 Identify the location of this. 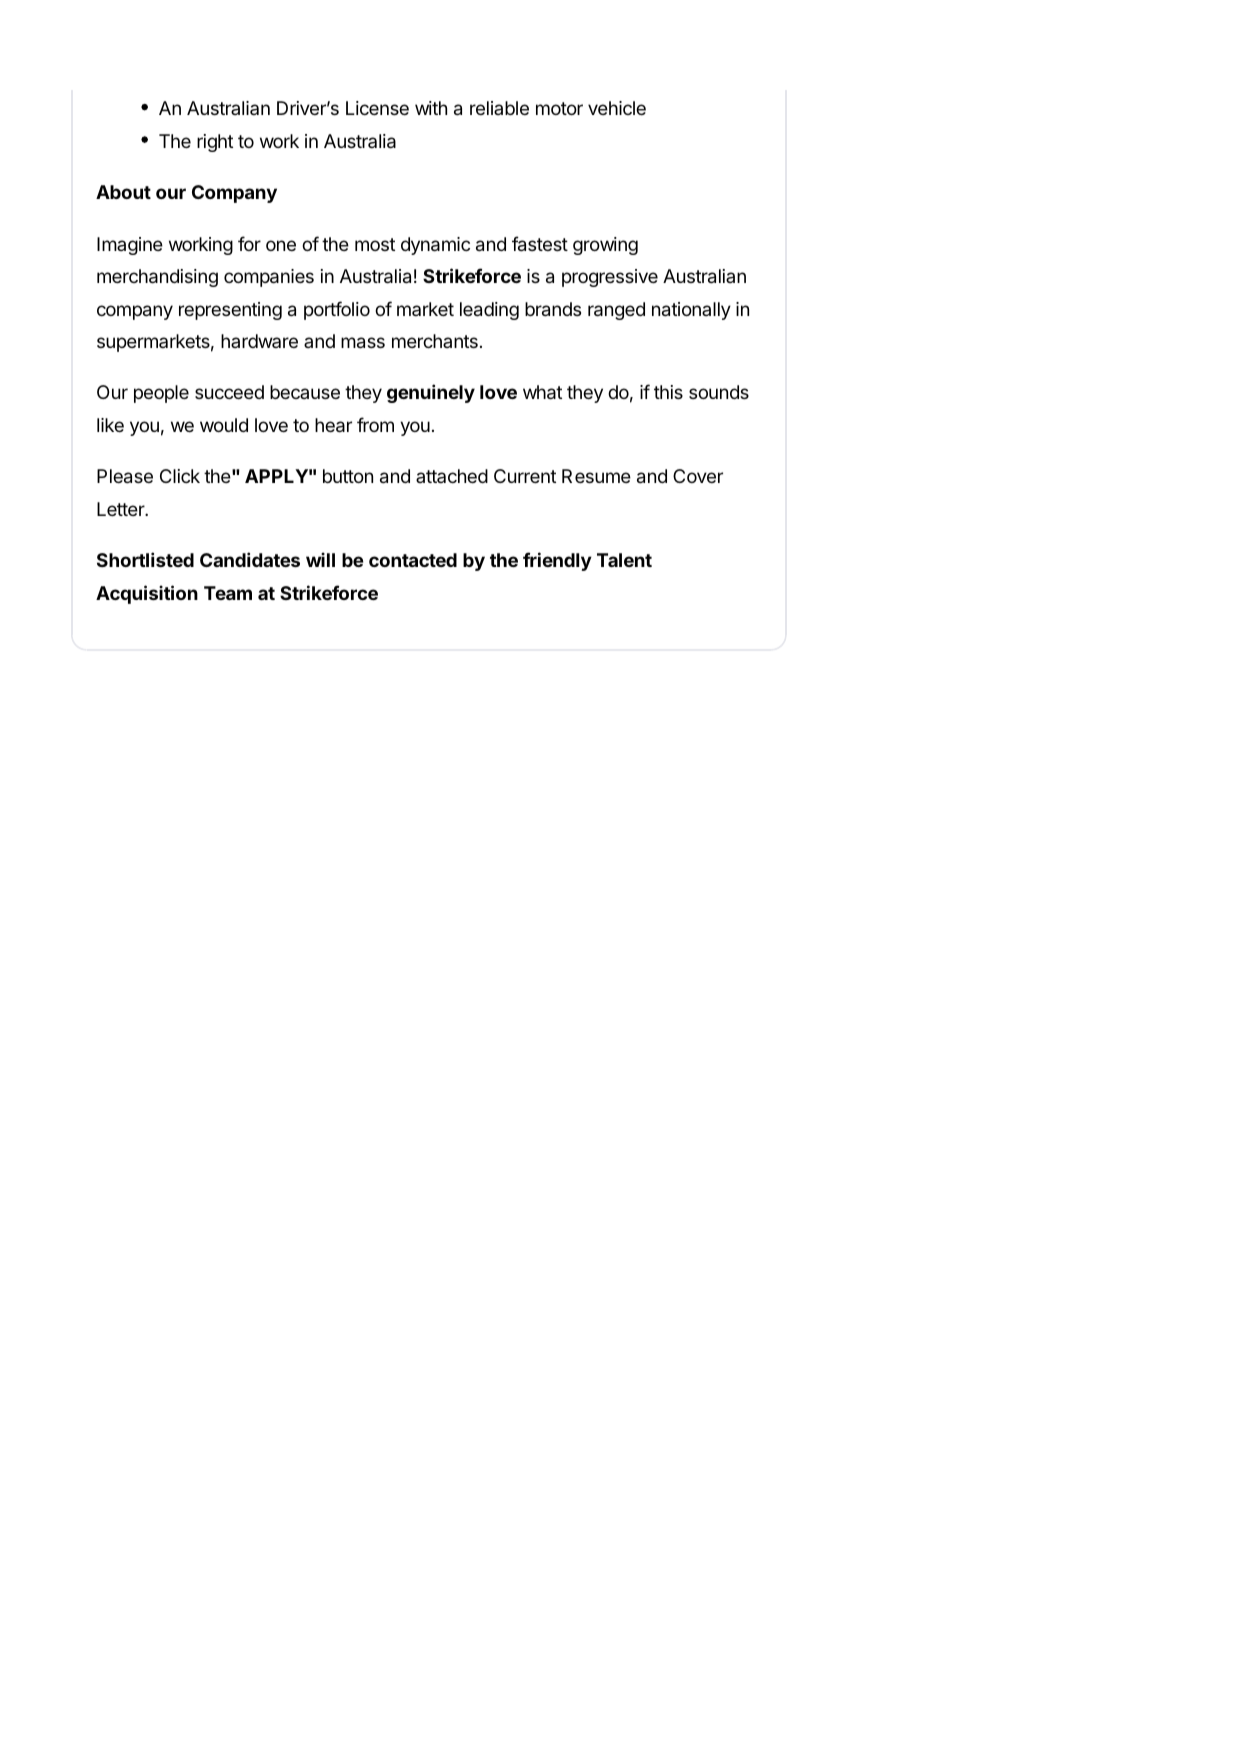
(668, 392).
